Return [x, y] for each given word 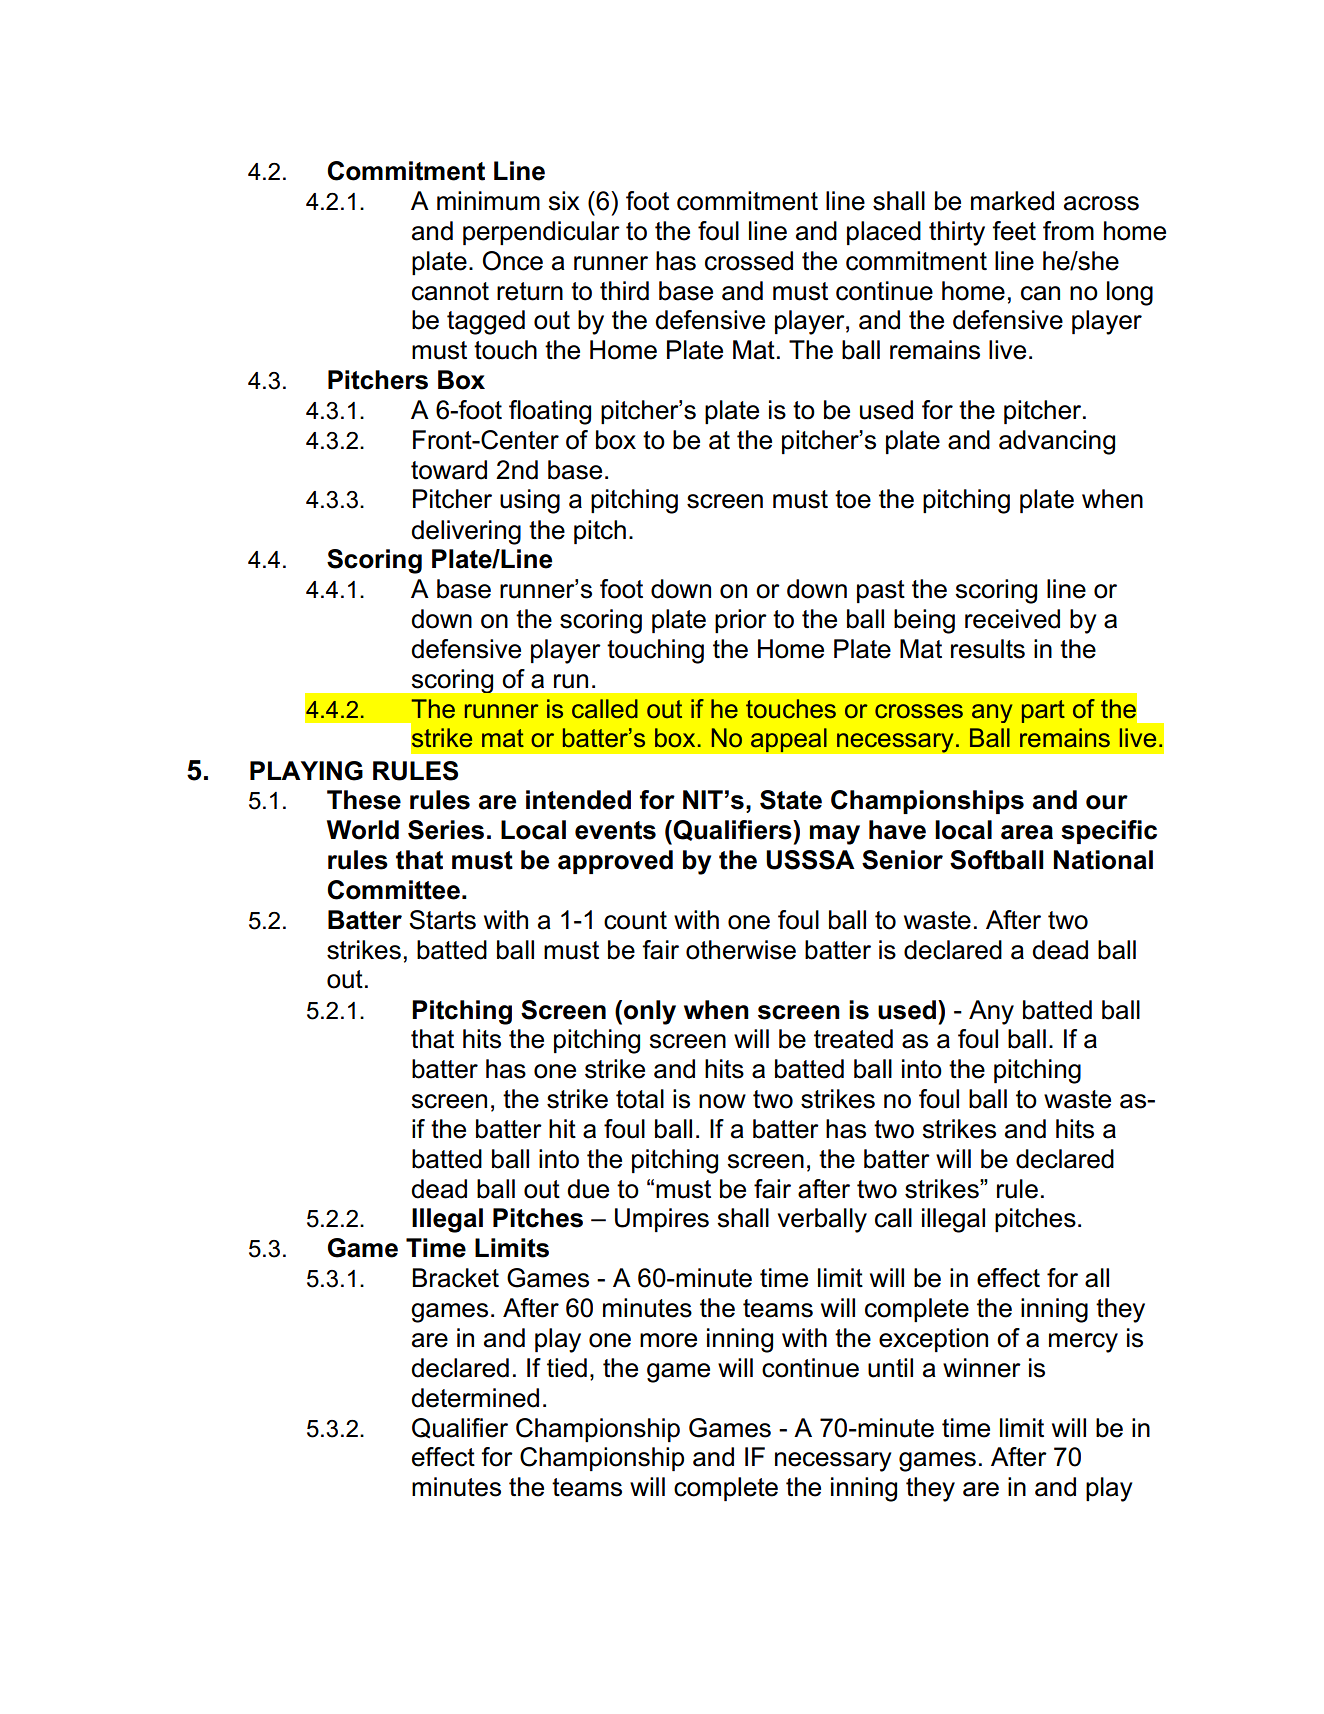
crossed [749, 261]
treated [853, 1039]
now [722, 1101]
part [1043, 711]
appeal [788, 740]
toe [853, 499]
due [588, 1189]
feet [1014, 231]
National [1103, 860]
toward [449, 470]
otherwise [741, 950]
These [364, 800]
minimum [488, 201]
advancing [1057, 442]
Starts [442, 920]
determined [475, 1398]
